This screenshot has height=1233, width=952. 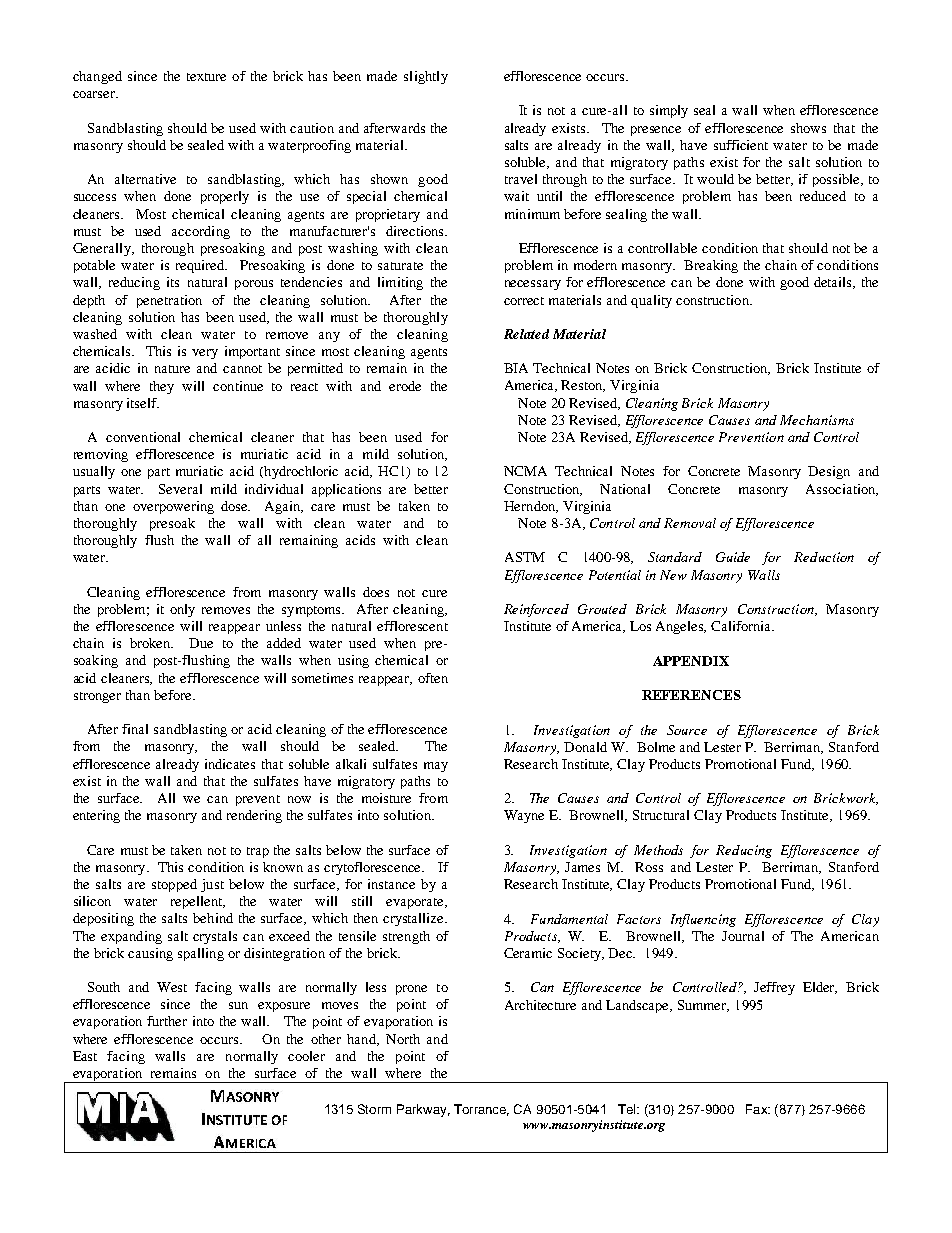 What do you see at coordinates (742, 626) in the screenshot?
I see `California` at bounding box center [742, 626].
